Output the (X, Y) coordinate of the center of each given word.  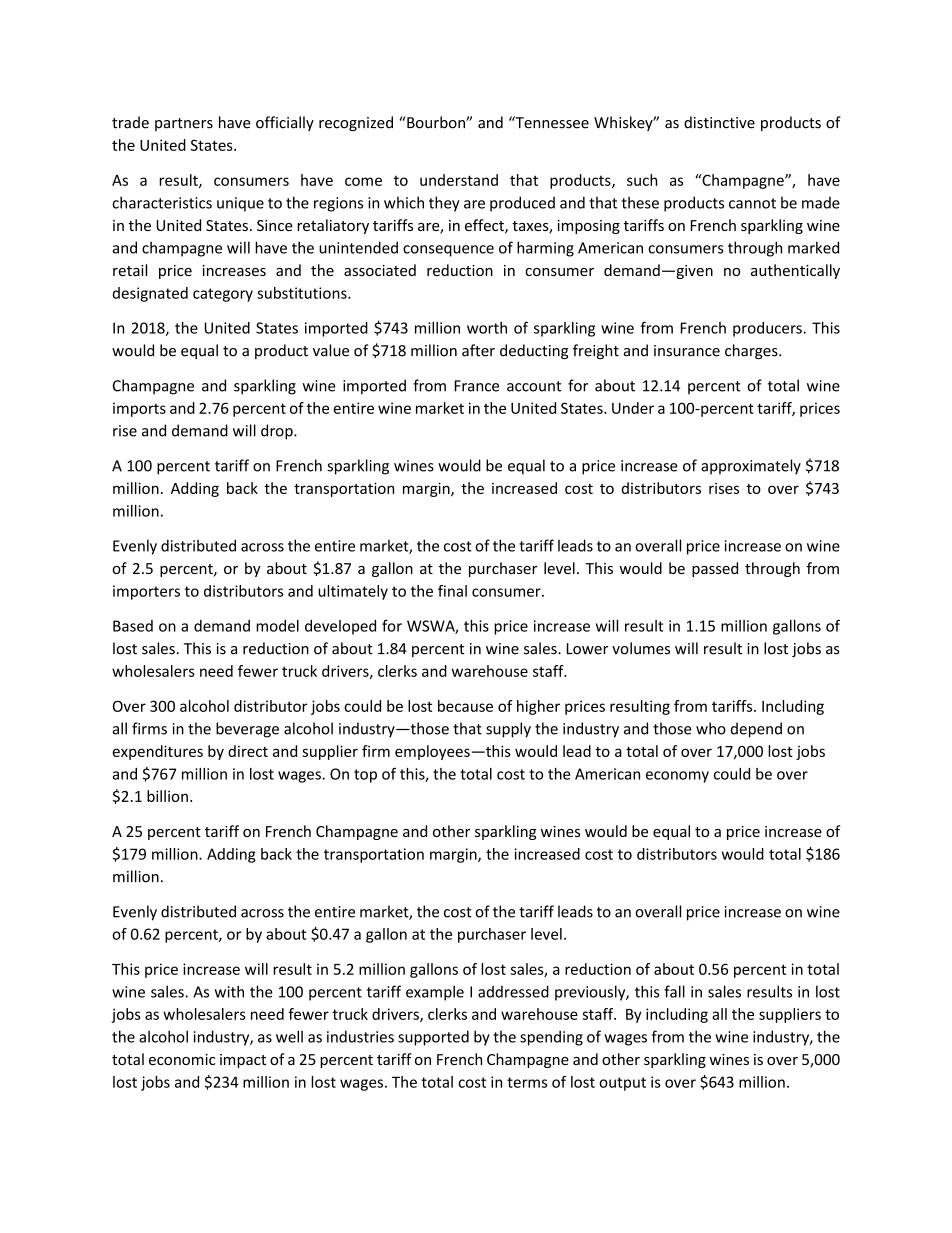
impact (243, 1061)
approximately (751, 467)
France (477, 386)
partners (184, 124)
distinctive (719, 122)
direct (248, 751)
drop (278, 432)
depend (756, 730)
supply (508, 730)
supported (433, 1038)
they (444, 204)
